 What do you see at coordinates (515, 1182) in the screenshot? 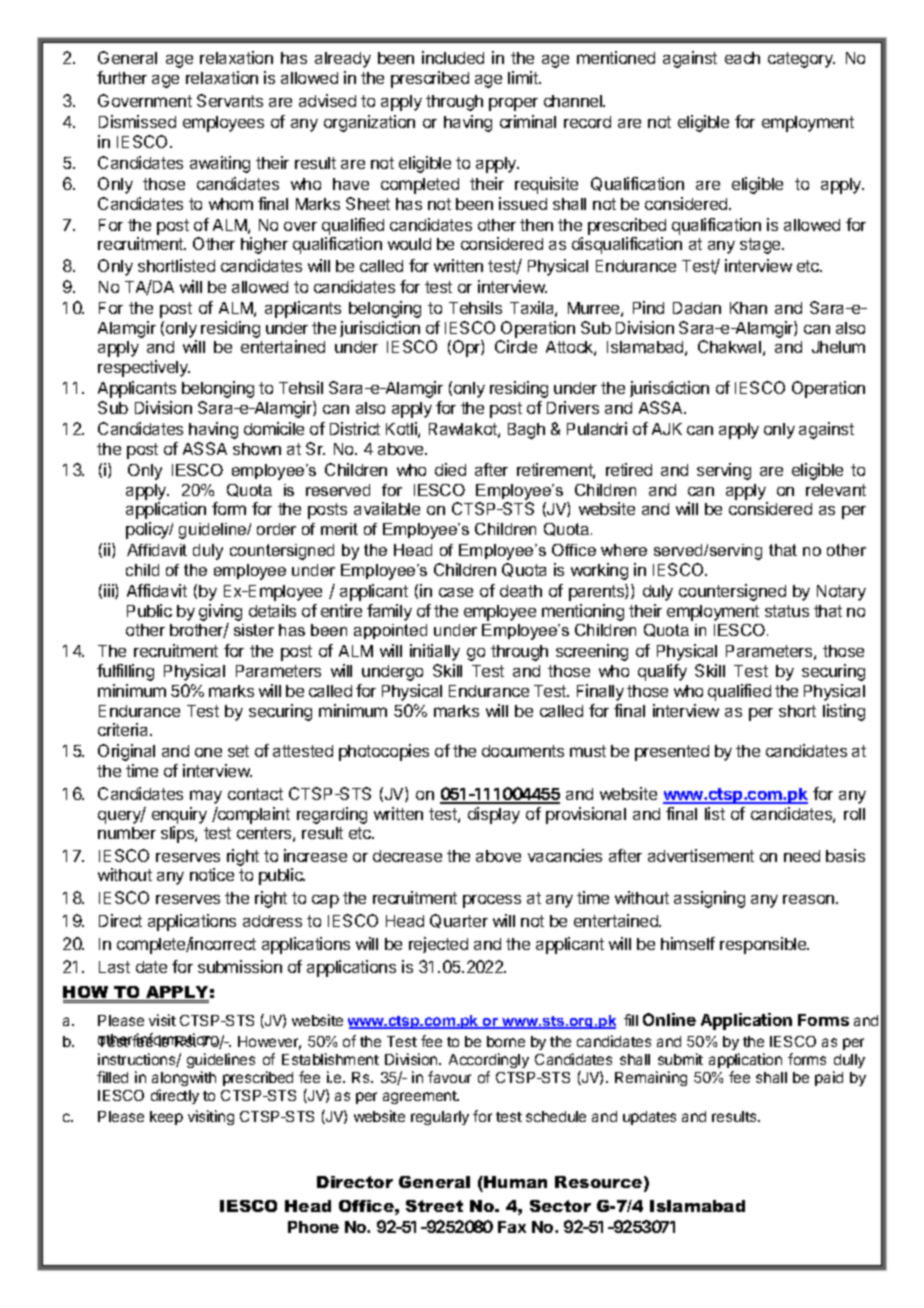
I see `Human` at bounding box center [515, 1182].
